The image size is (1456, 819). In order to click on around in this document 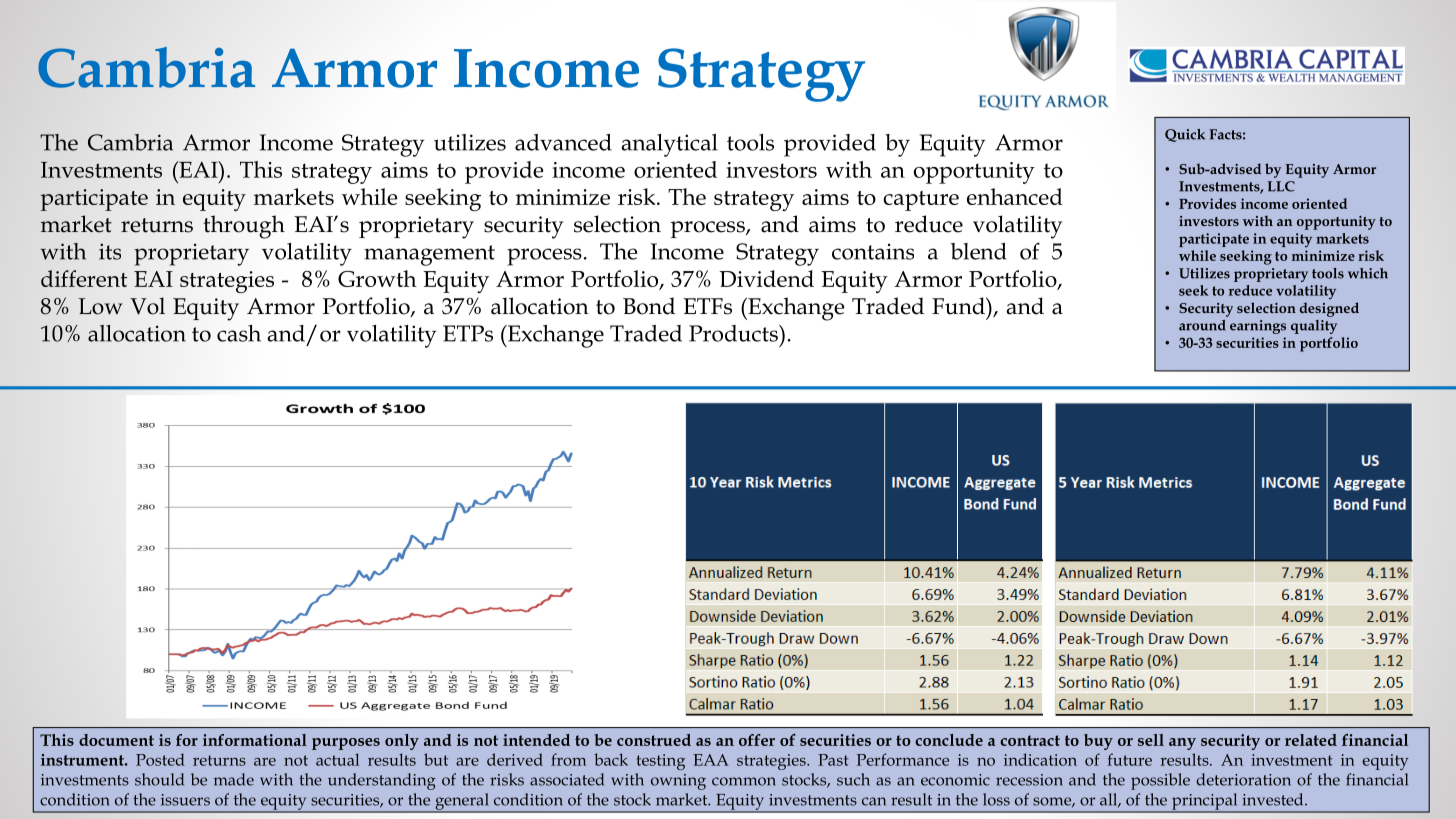, I will do `click(1202, 325)`.
